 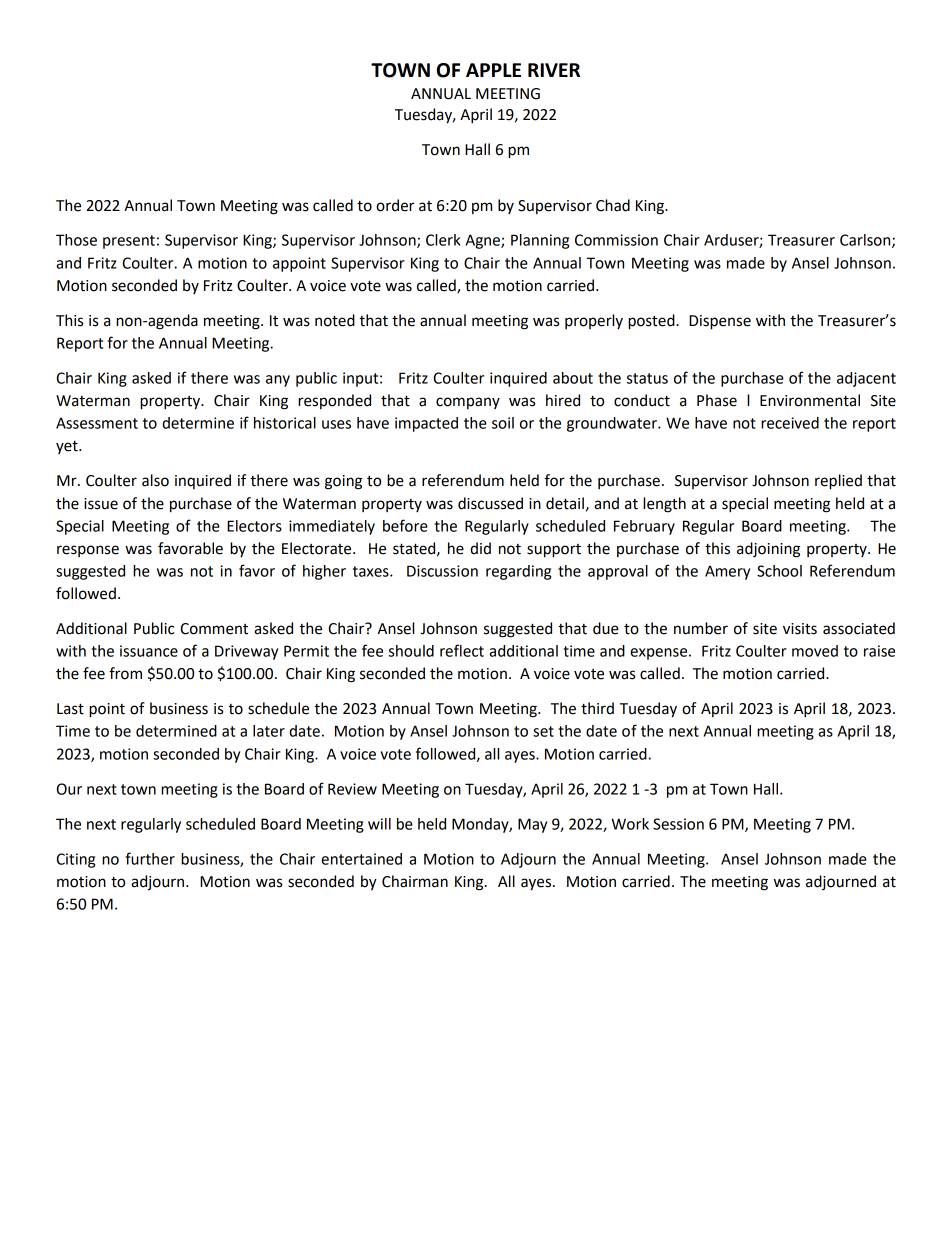 What do you see at coordinates (129, 242) in the screenshot?
I see `present` at bounding box center [129, 242].
